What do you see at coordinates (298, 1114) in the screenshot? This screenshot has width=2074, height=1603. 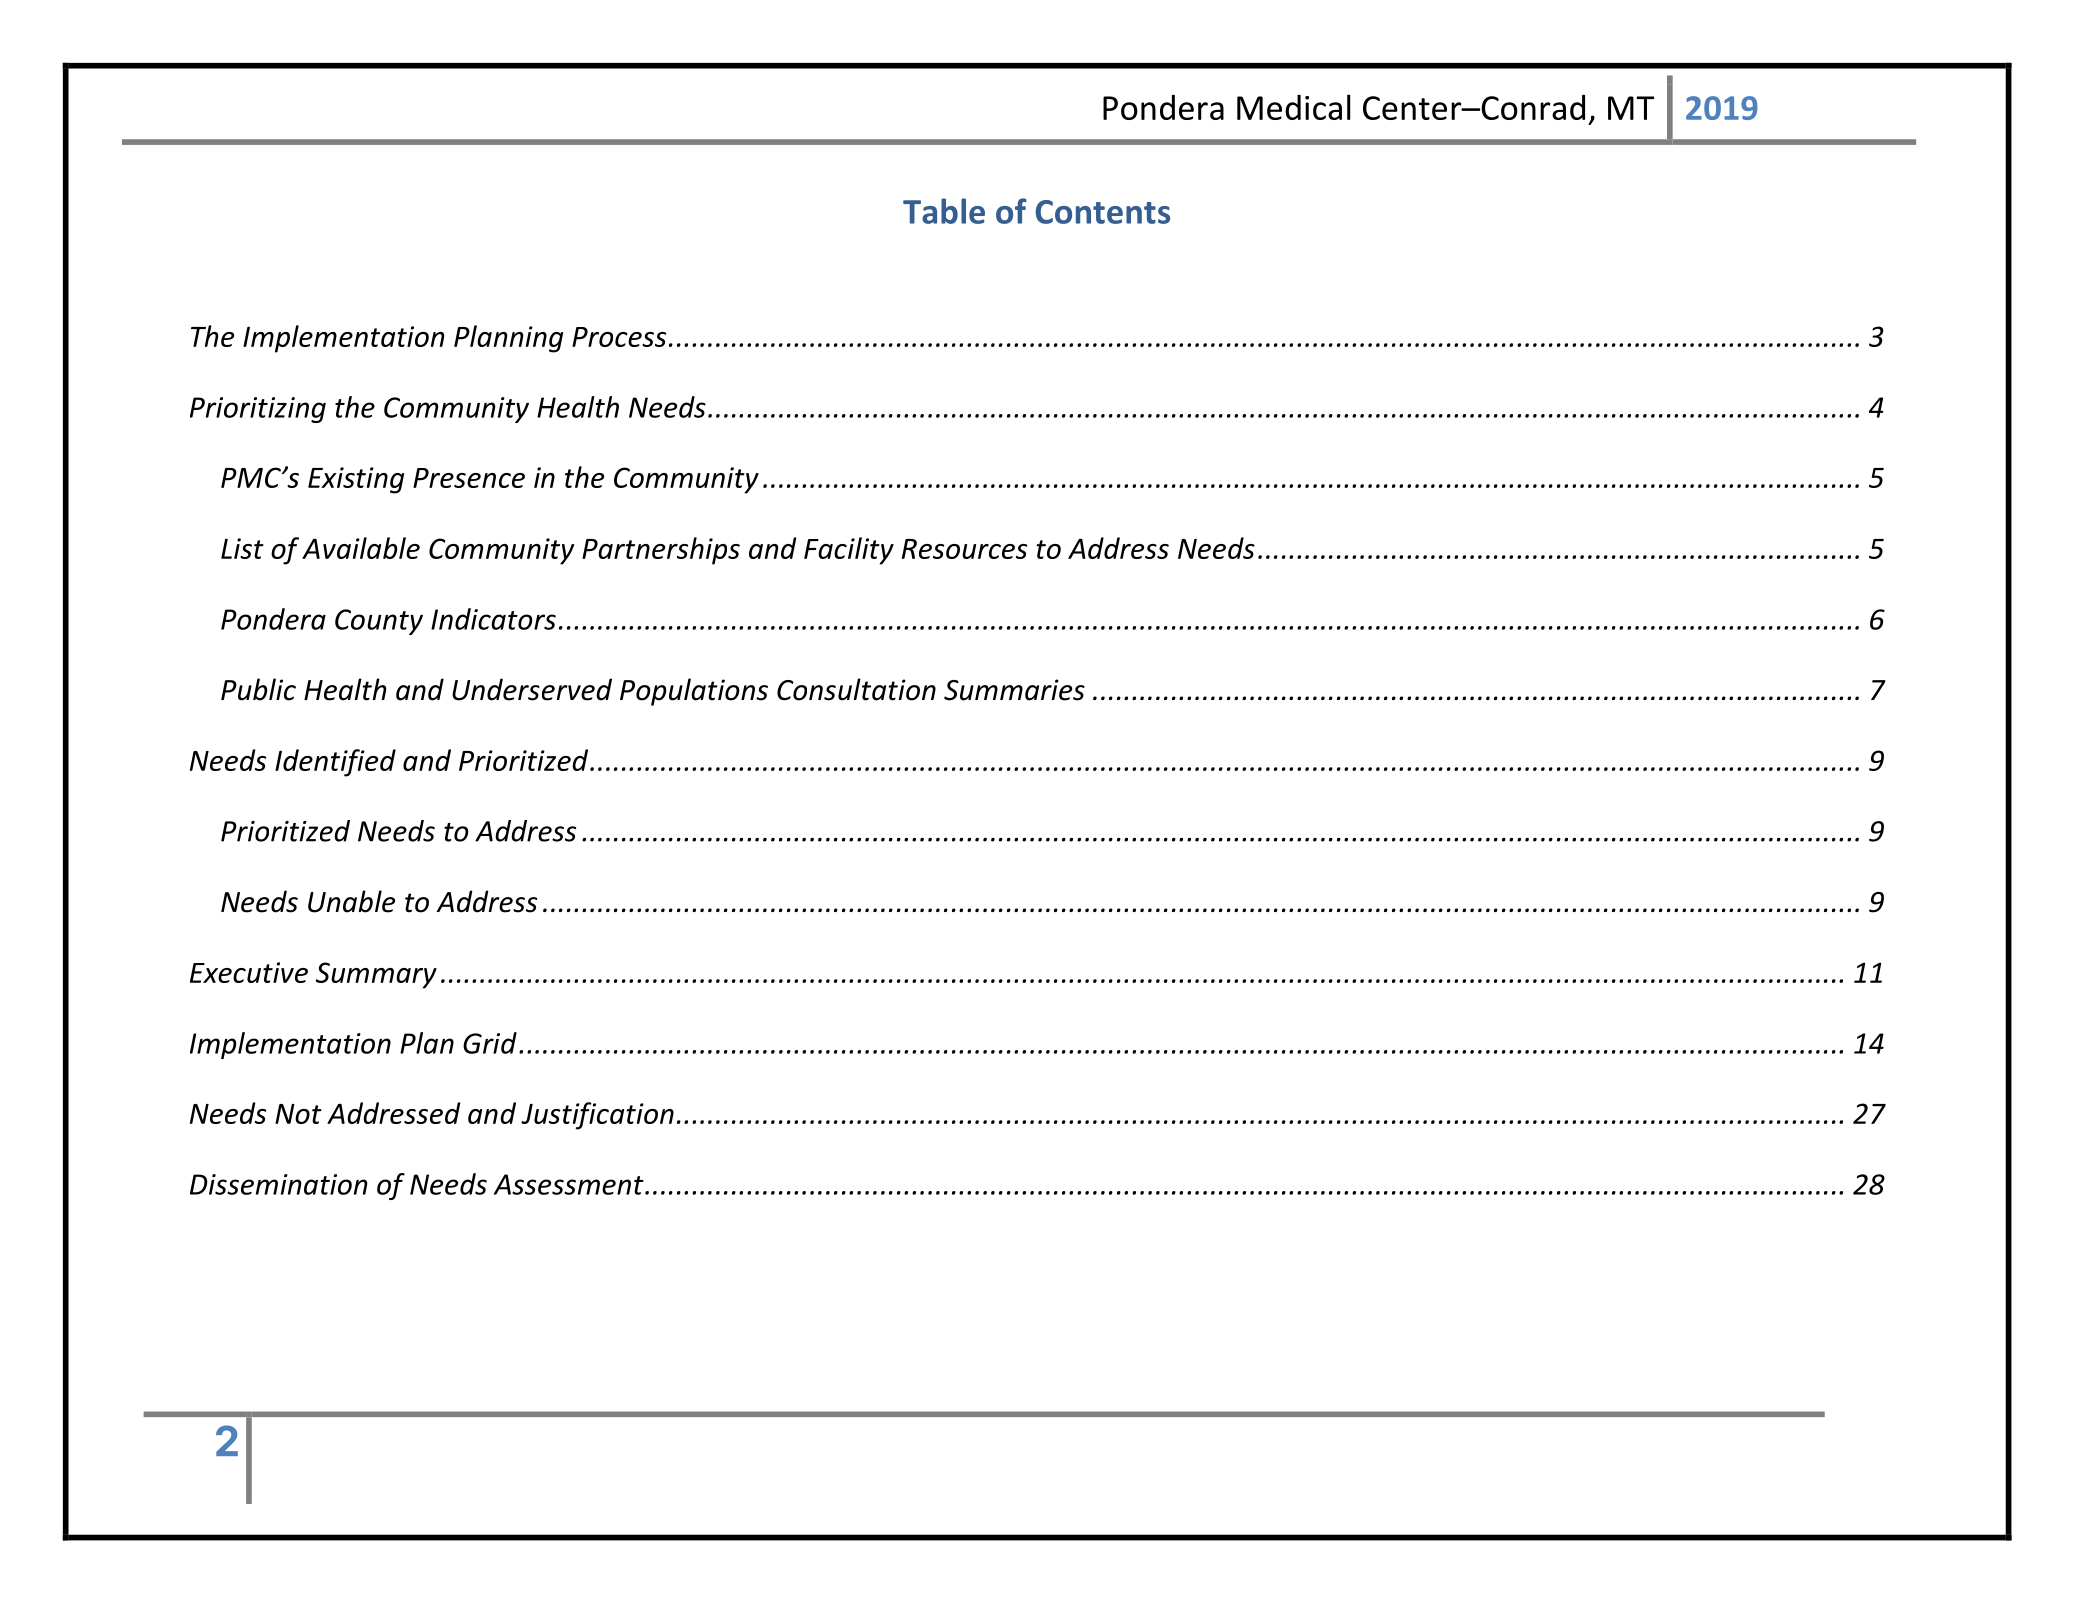 I see `Not` at bounding box center [298, 1114].
